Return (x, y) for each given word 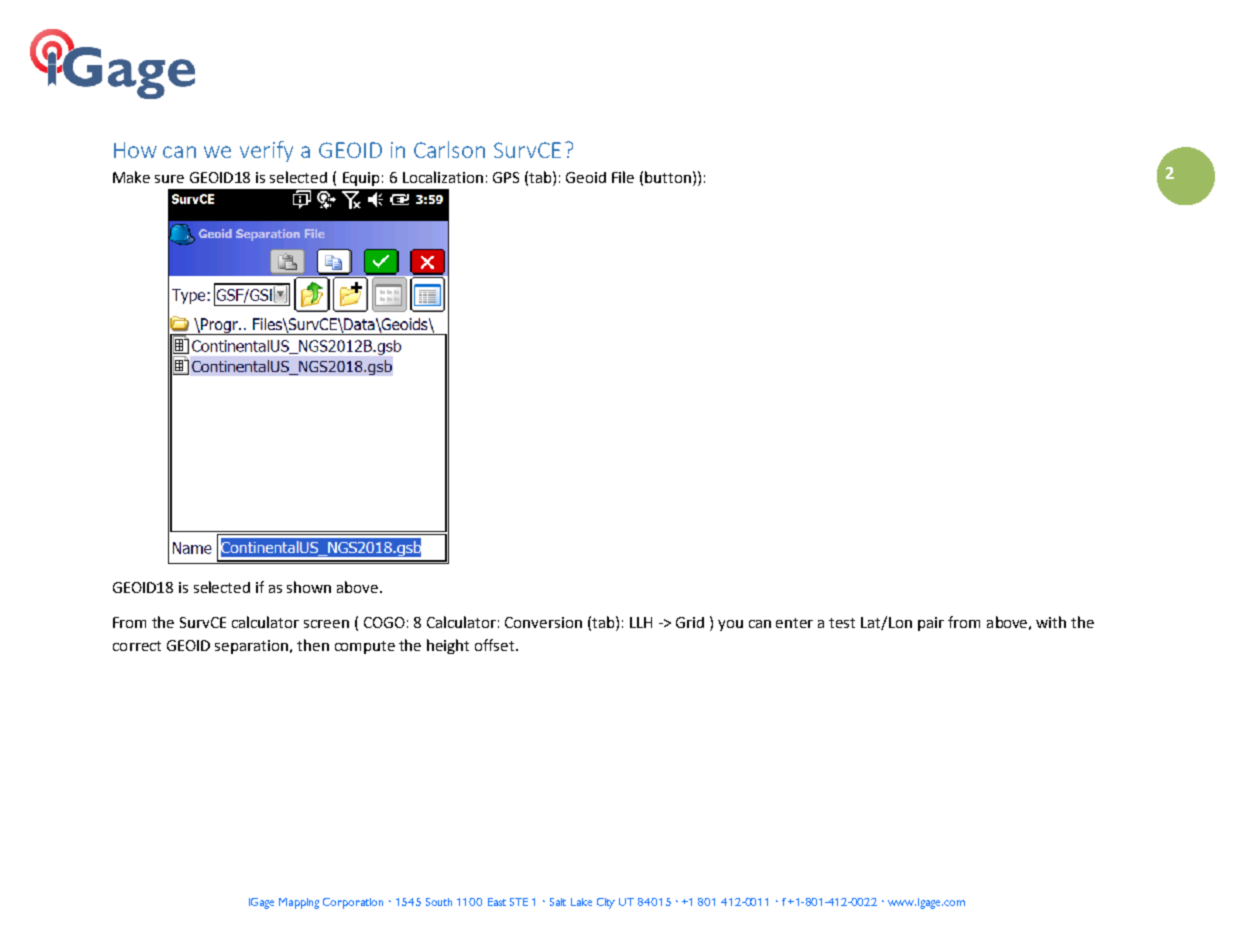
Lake (581, 902)
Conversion (543, 622)
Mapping (299, 903)
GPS (506, 177)
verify (266, 151)
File (623, 177)
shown (309, 587)
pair (931, 624)
